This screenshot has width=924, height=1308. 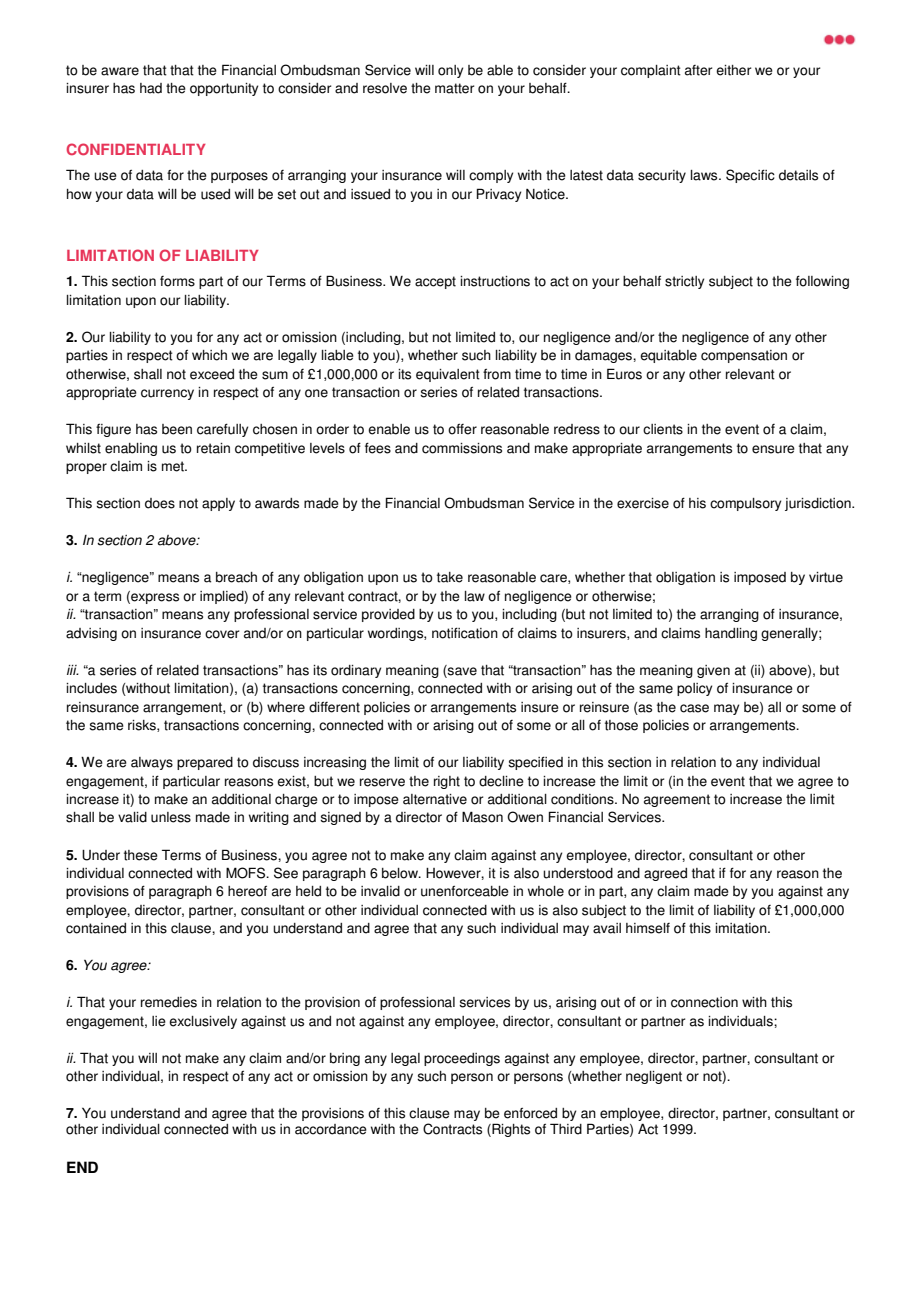 I want to click on matter, so click(x=454, y=88).
